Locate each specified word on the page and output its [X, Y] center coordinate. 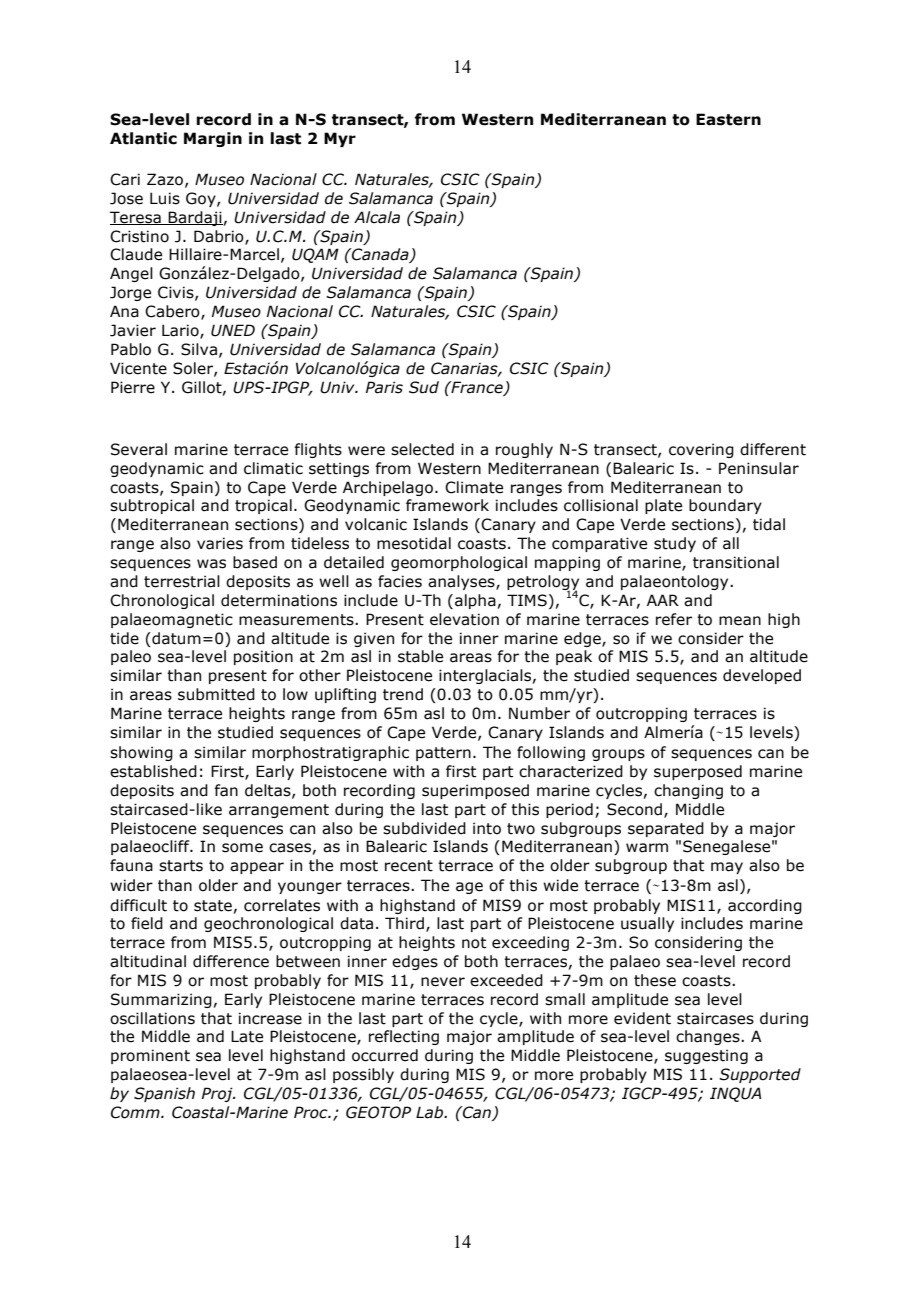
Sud [424, 387]
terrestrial [182, 581]
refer [674, 619]
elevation [464, 619]
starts [181, 866]
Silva [199, 349]
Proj [218, 1094]
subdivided [424, 828]
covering [701, 450]
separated [666, 829]
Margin [213, 139]
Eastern [728, 119]
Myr [340, 139]
